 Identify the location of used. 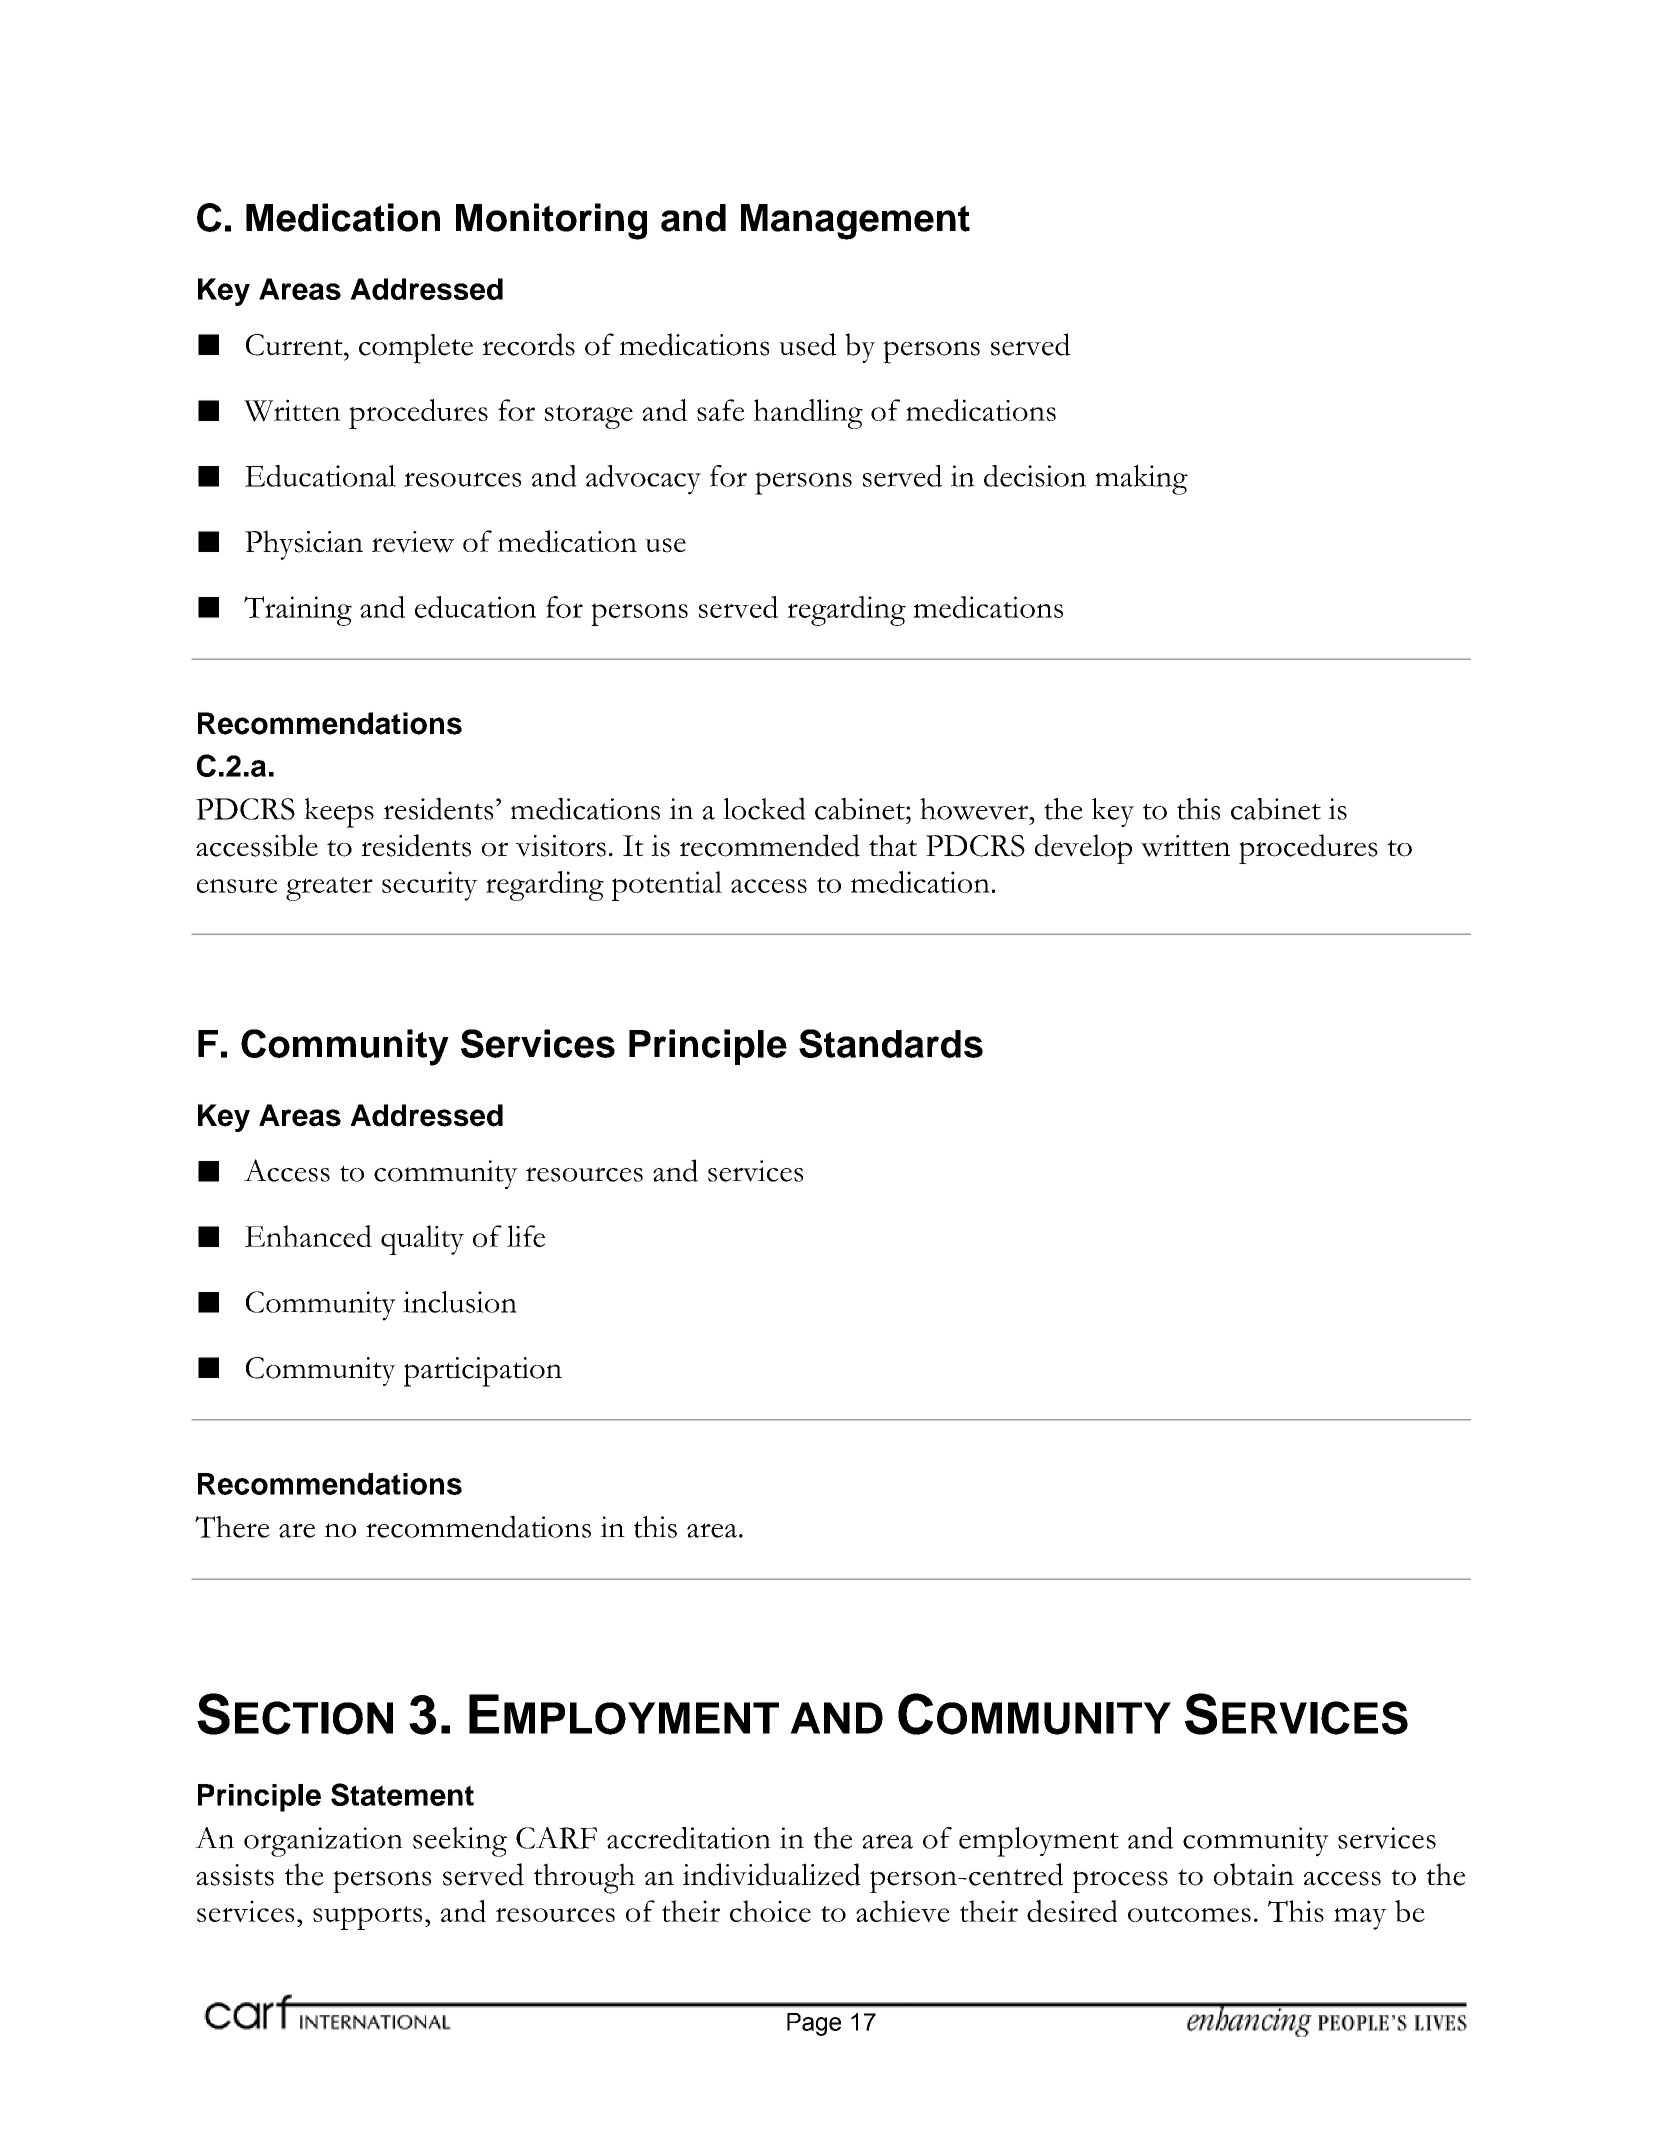
(807, 344).
